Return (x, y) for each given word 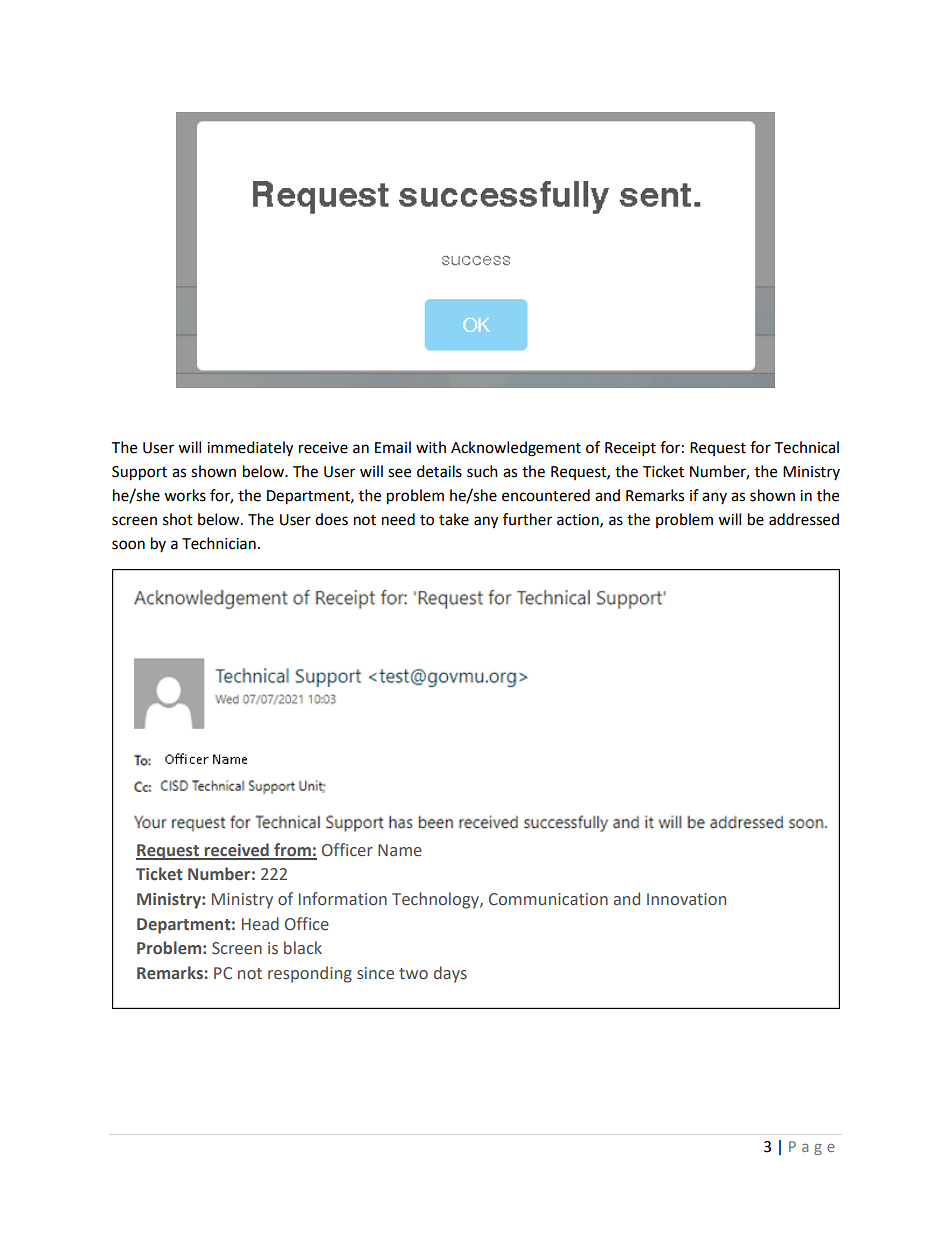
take (454, 519)
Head (260, 923)
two (413, 974)
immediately (250, 449)
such (482, 471)
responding (310, 974)
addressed (804, 519)
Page (812, 1148)
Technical (806, 447)
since (375, 973)
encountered (546, 495)
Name (400, 850)
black (303, 948)
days (450, 974)
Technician (219, 543)
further (527, 519)
